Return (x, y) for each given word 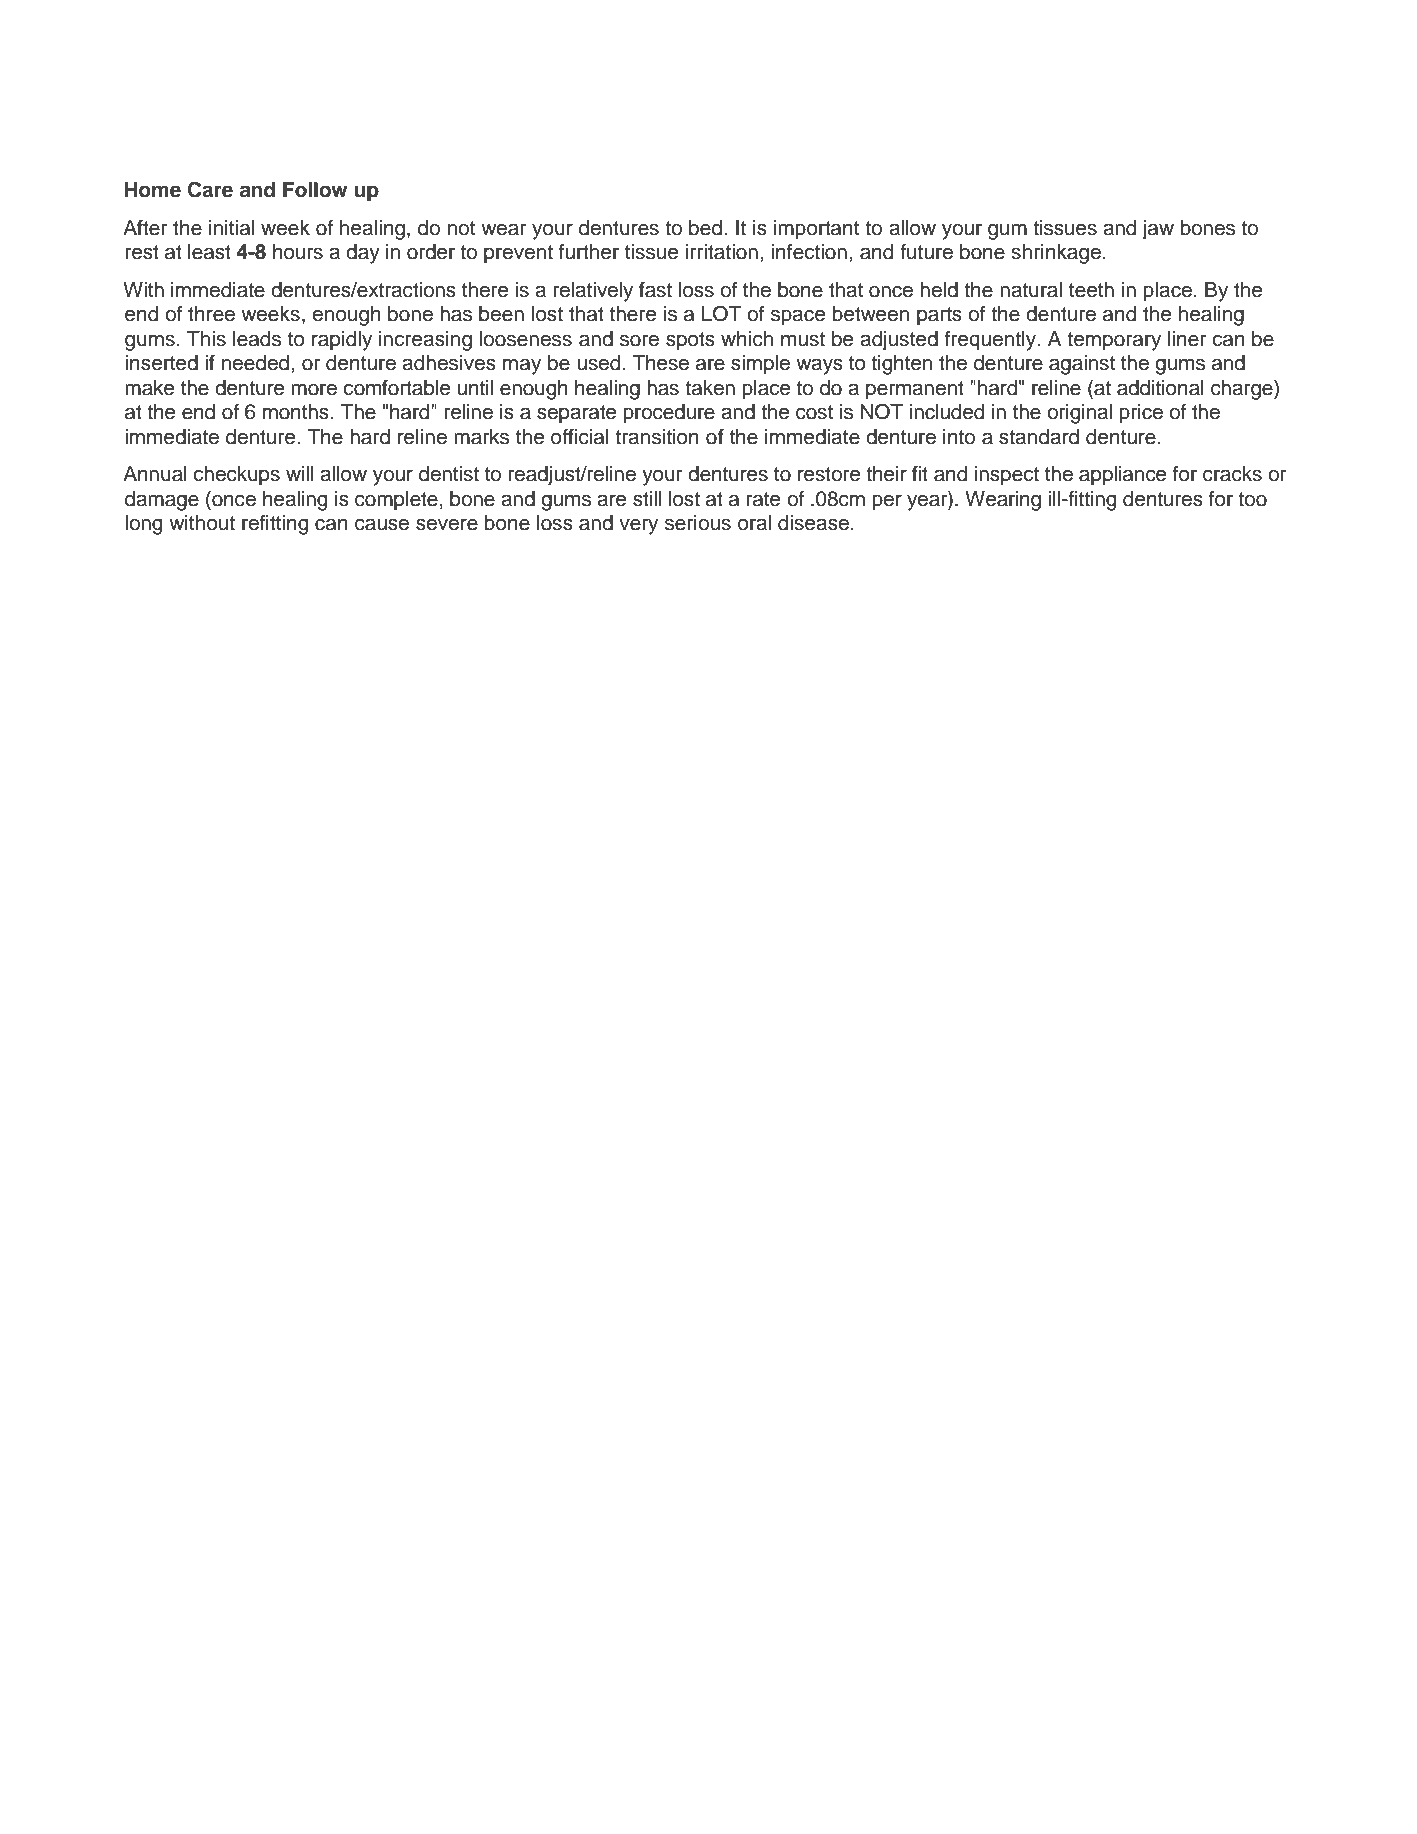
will (300, 473)
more (314, 390)
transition (657, 437)
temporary (1114, 341)
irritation (722, 252)
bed (705, 228)
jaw (1158, 230)
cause (382, 524)
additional (1160, 388)
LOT (722, 313)
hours (298, 252)
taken (710, 388)
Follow (315, 190)
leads (257, 339)
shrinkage (1056, 254)
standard (1039, 437)
